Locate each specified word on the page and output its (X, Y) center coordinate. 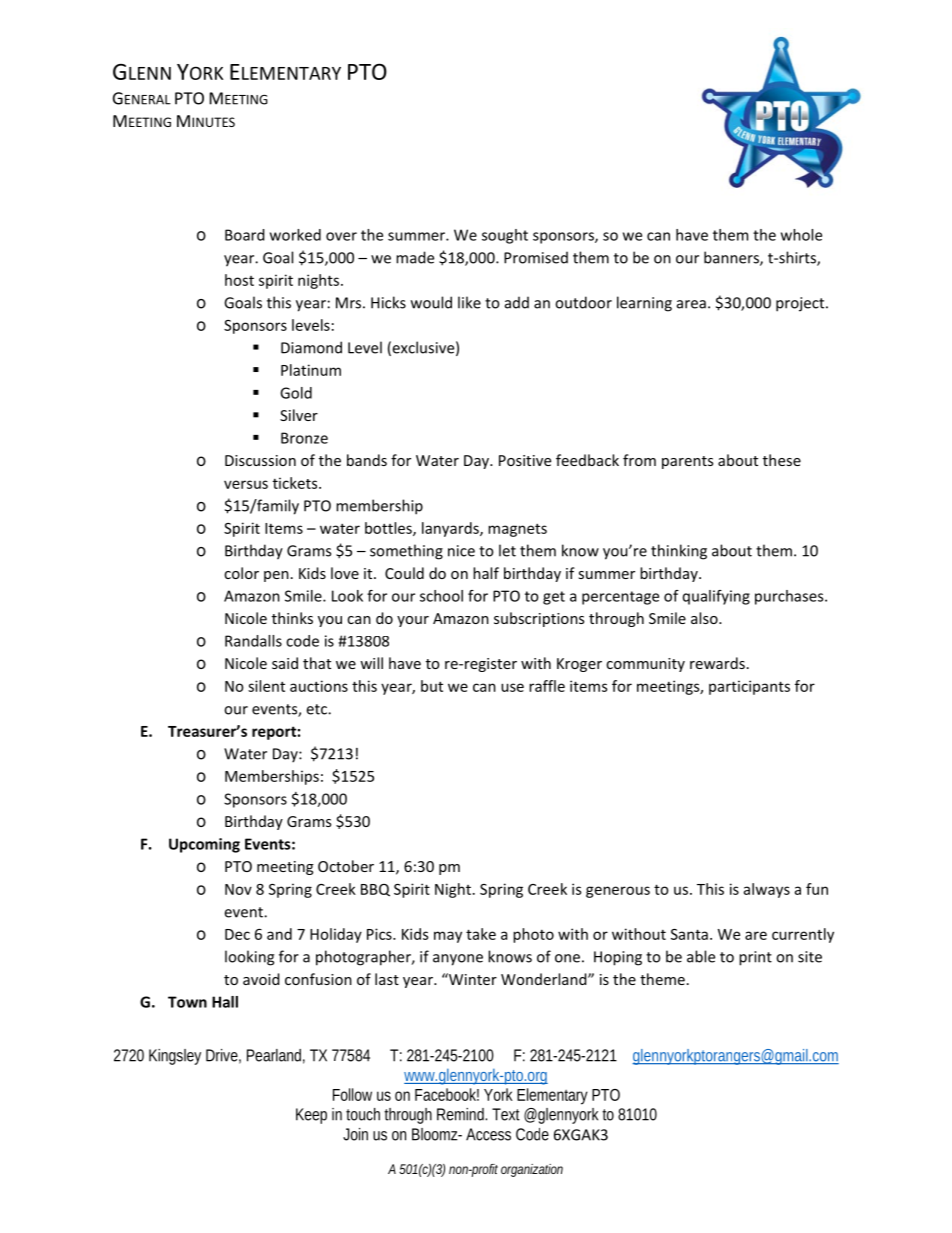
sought (505, 236)
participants (749, 687)
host (239, 280)
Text (506, 1114)
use (512, 687)
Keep (311, 1116)
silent (266, 686)
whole (801, 235)
